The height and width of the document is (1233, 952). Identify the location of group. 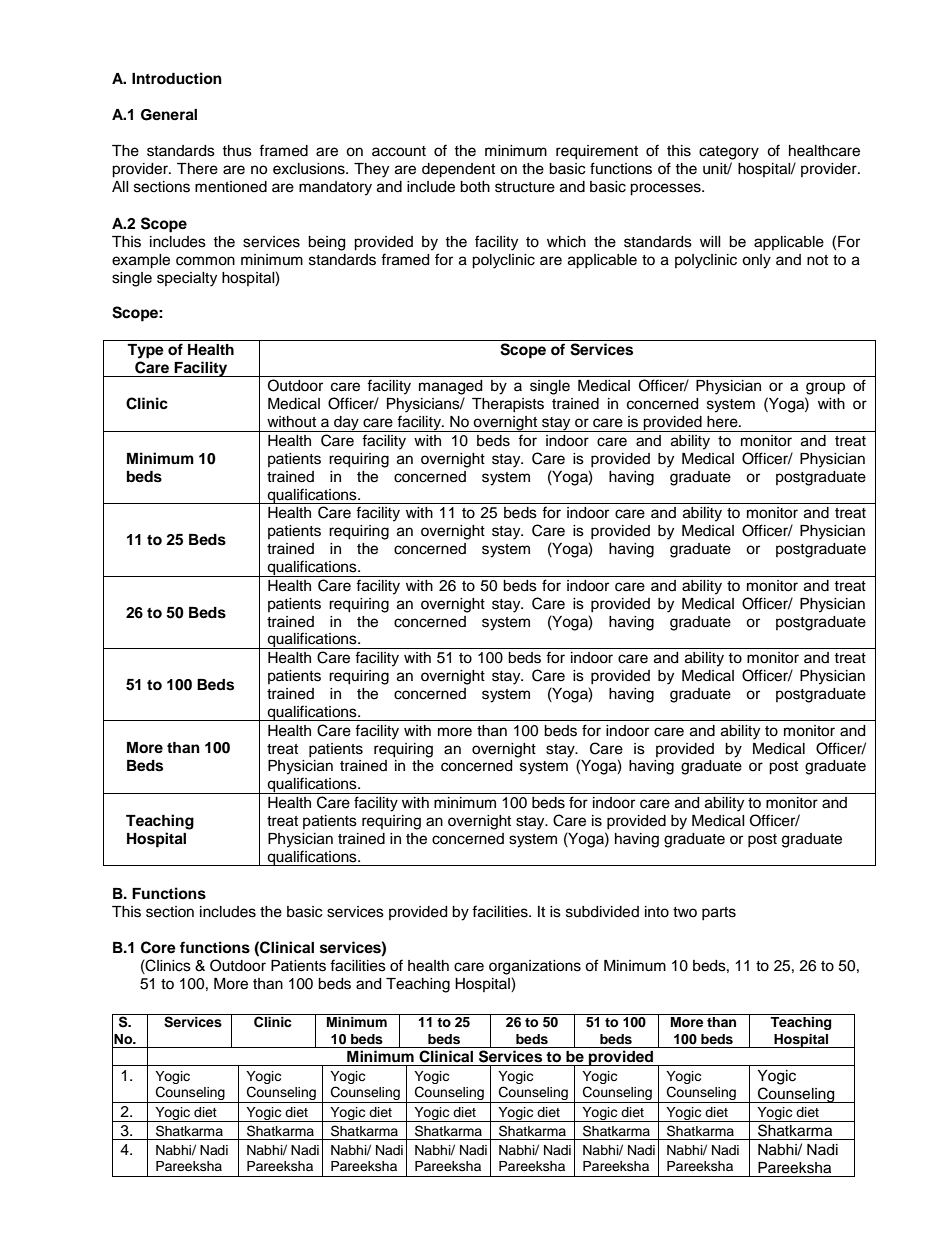
(825, 388).
